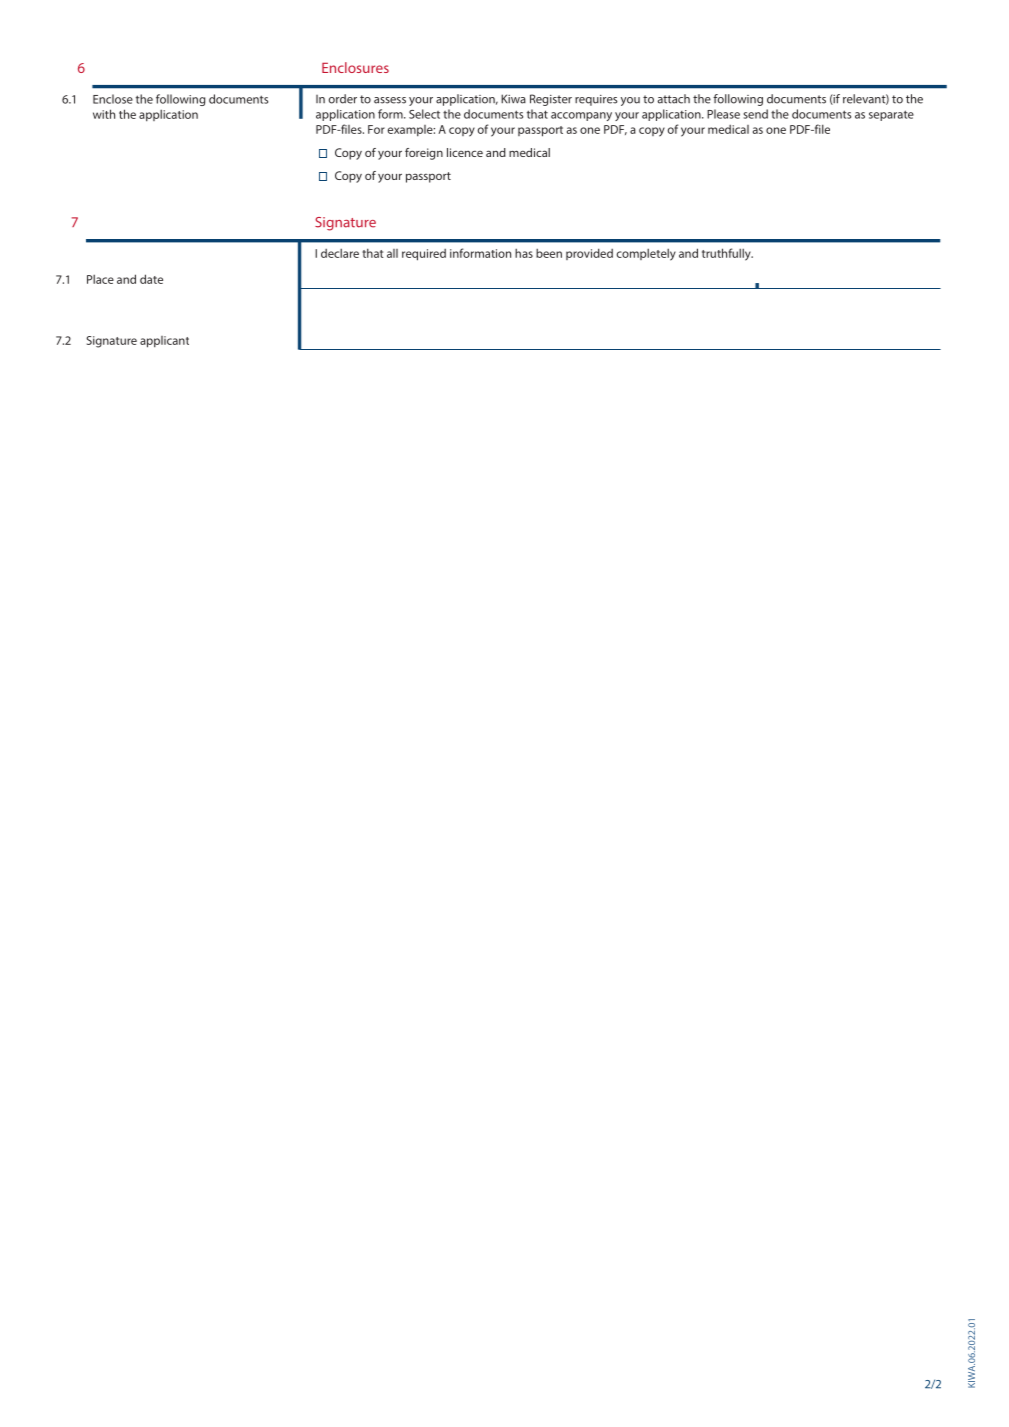  What do you see at coordinates (465, 152) in the page?
I see `licence` at bounding box center [465, 152].
